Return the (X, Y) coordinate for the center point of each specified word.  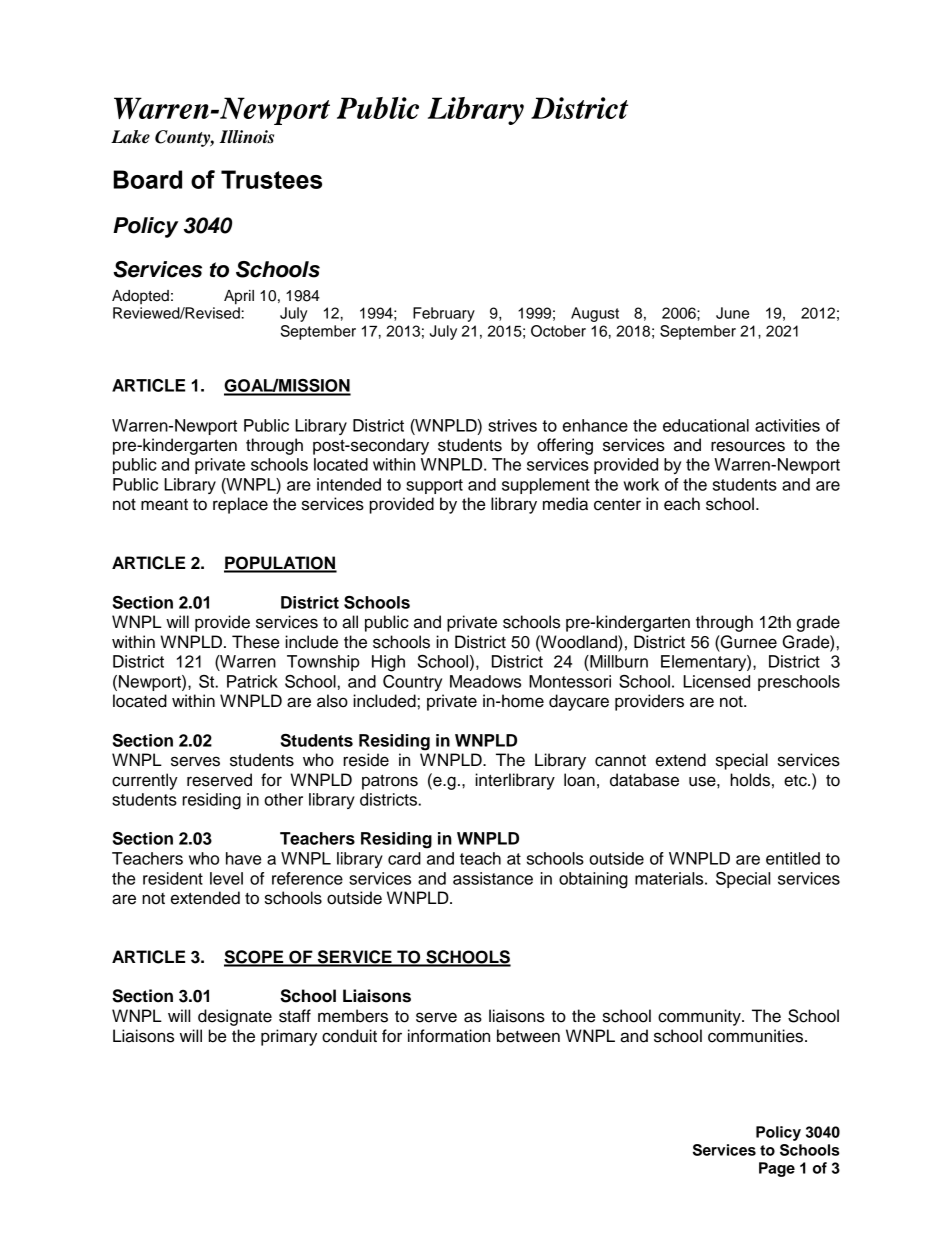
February (444, 314)
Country (412, 683)
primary (289, 1037)
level (226, 878)
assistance (493, 878)
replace (240, 505)
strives (512, 425)
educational (706, 425)
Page (777, 1169)
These (255, 642)
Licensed (716, 681)
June (732, 313)
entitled (793, 858)
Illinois (246, 137)
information (449, 1036)
